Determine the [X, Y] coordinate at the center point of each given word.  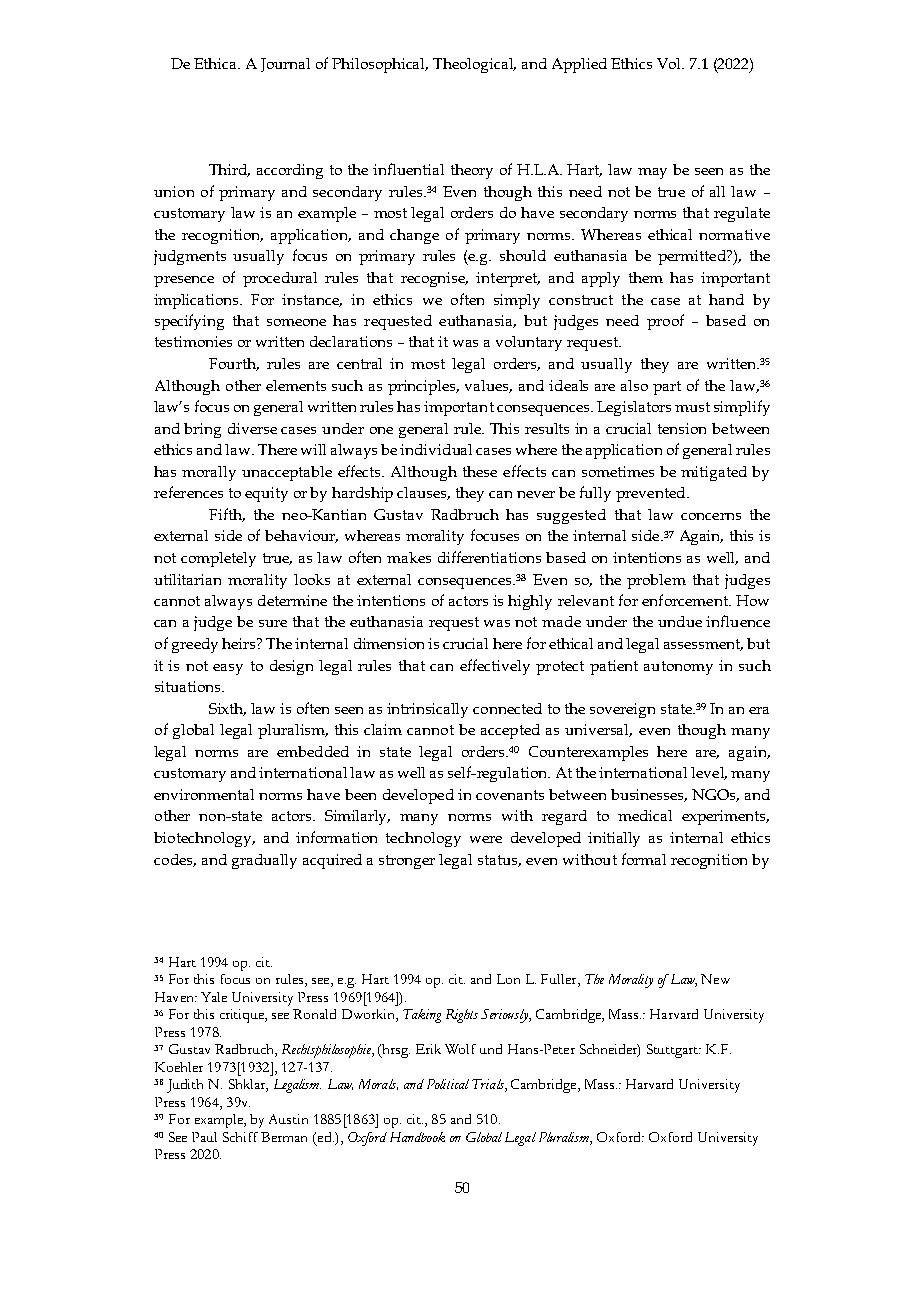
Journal [285, 65]
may [652, 173]
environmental [204, 794]
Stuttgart [673, 1051]
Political [448, 1084]
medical [645, 815]
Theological [474, 65]
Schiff [240, 1137]
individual [436, 449]
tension [682, 428]
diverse [252, 428]
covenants [510, 795]
